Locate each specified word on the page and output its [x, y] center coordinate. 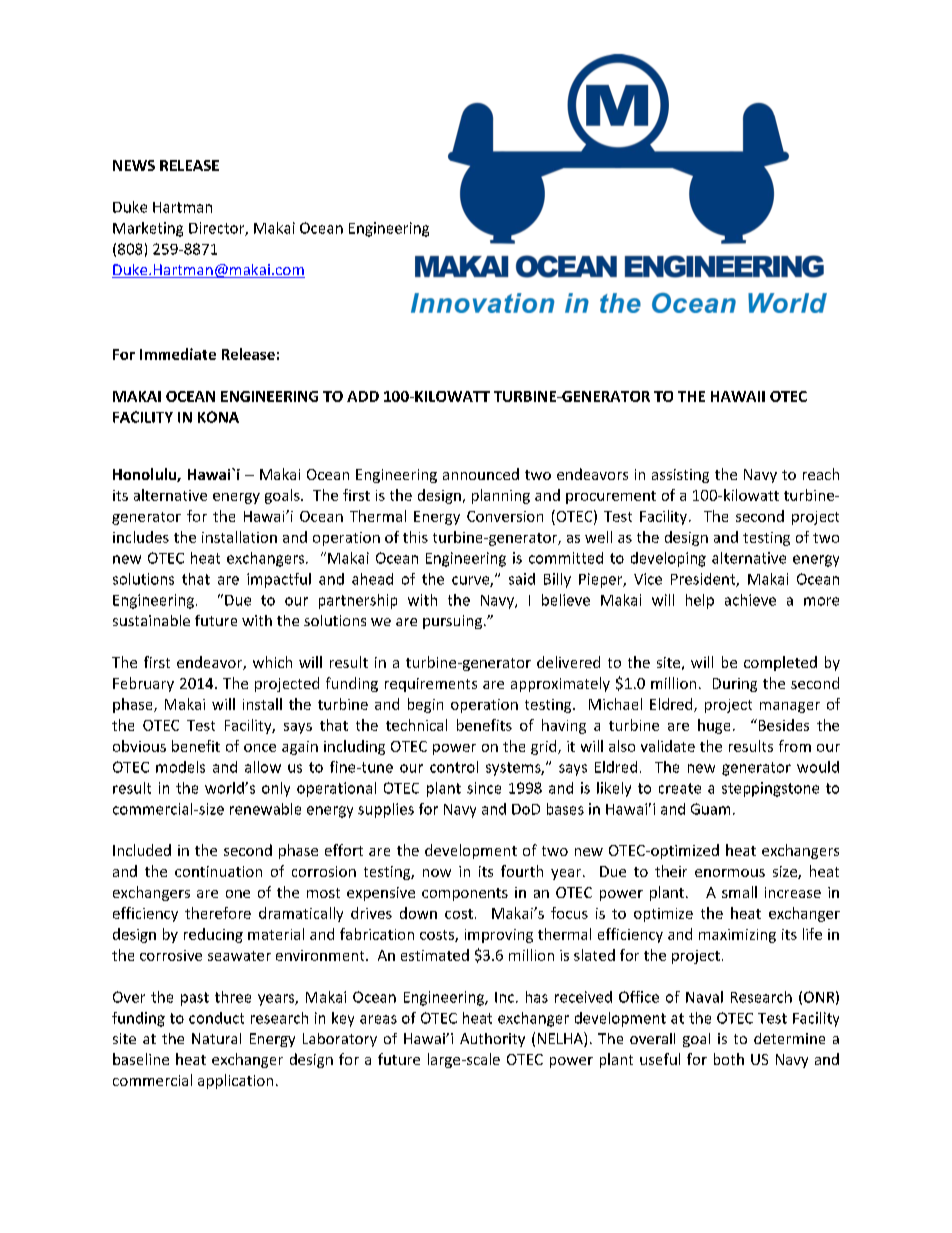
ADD [363, 396]
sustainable [151, 620]
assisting [680, 476]
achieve [750, 600]
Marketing [148, 229]
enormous [730, 873]
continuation [218, 871]
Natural [216, 1038]
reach [821, 474]
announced [481, 474]
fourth [522, 871]
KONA [218, 417]
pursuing [452, 622]
